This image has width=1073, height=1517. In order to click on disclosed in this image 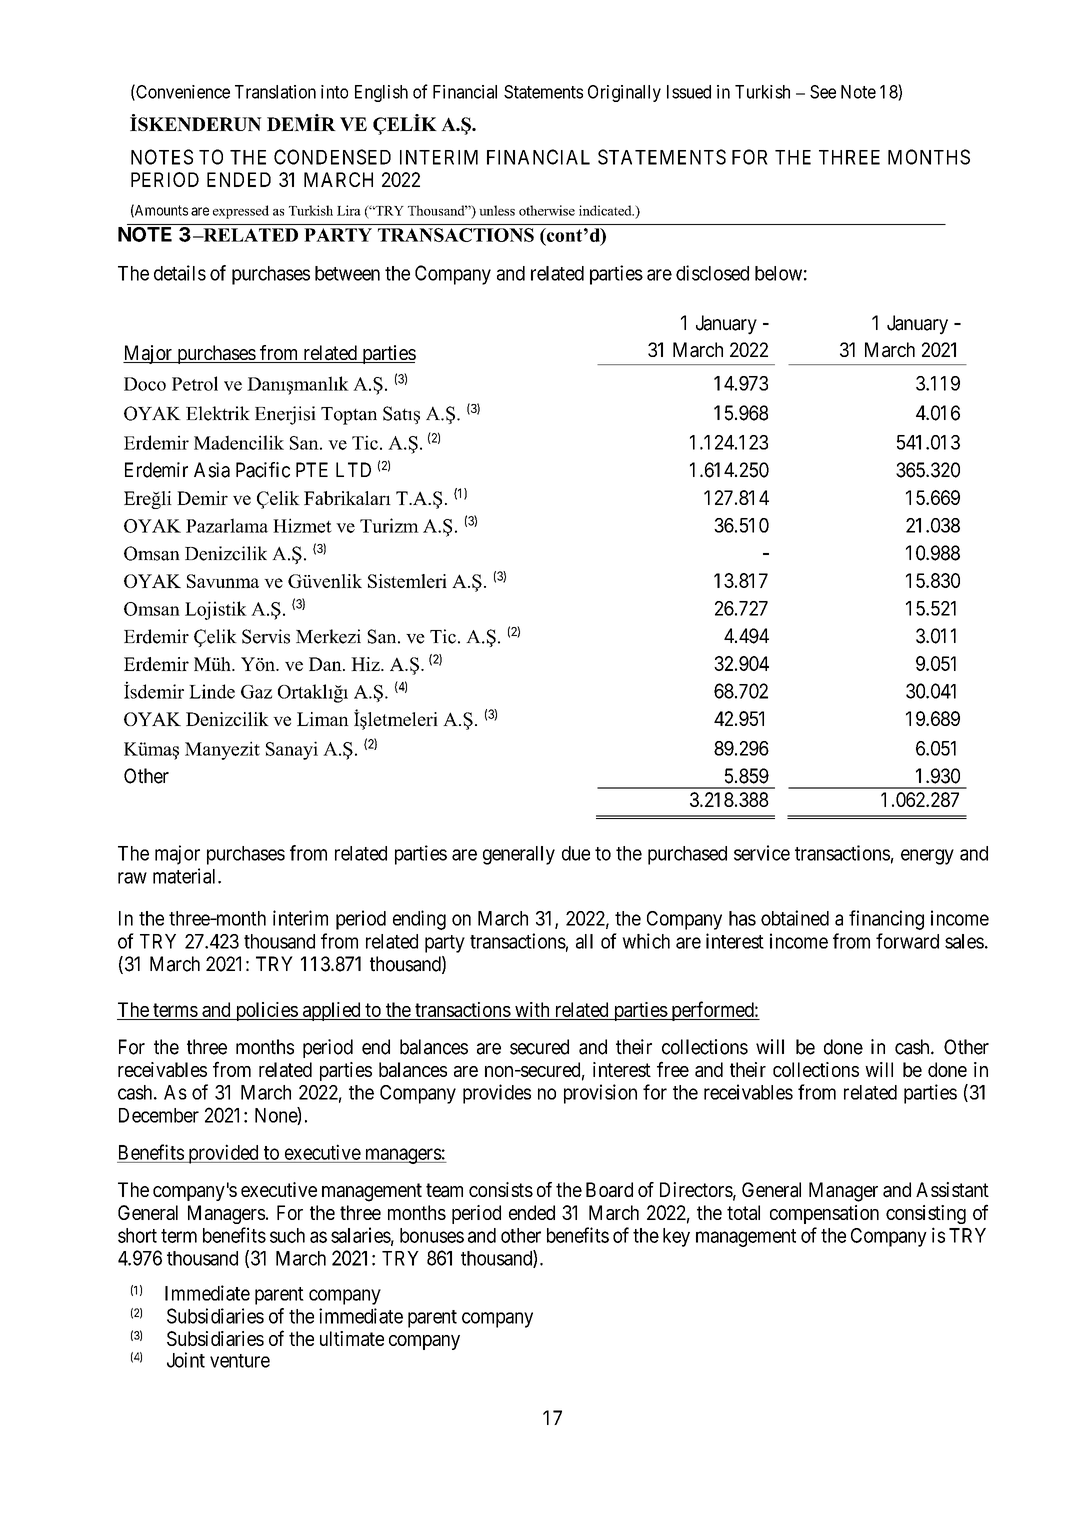, I will do `click(712, 273)`.
